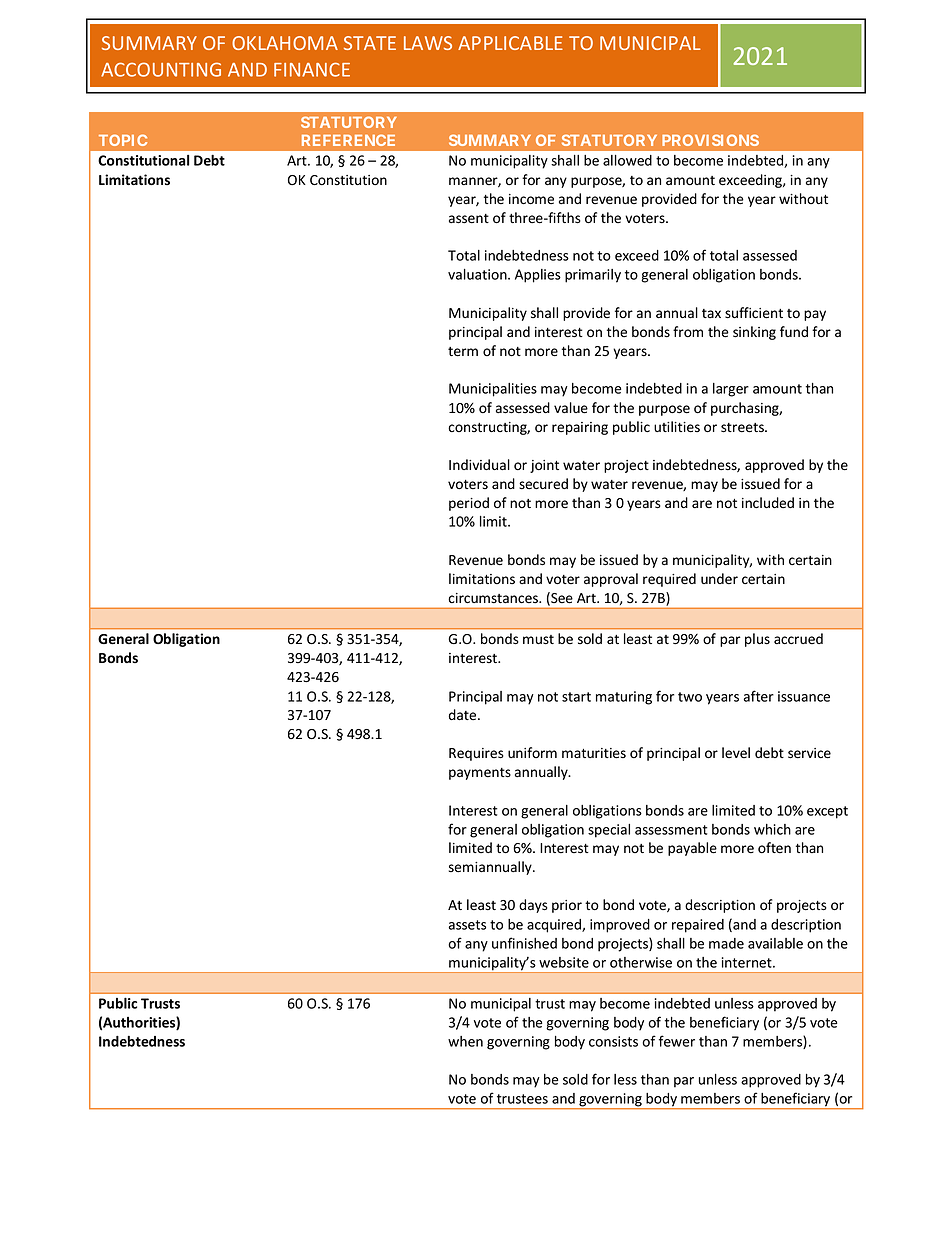 This page has width=952, height=1233. What do you see at coordinates (480, 774) in the page?
I see `payments` at bounding box center [480, 774].
